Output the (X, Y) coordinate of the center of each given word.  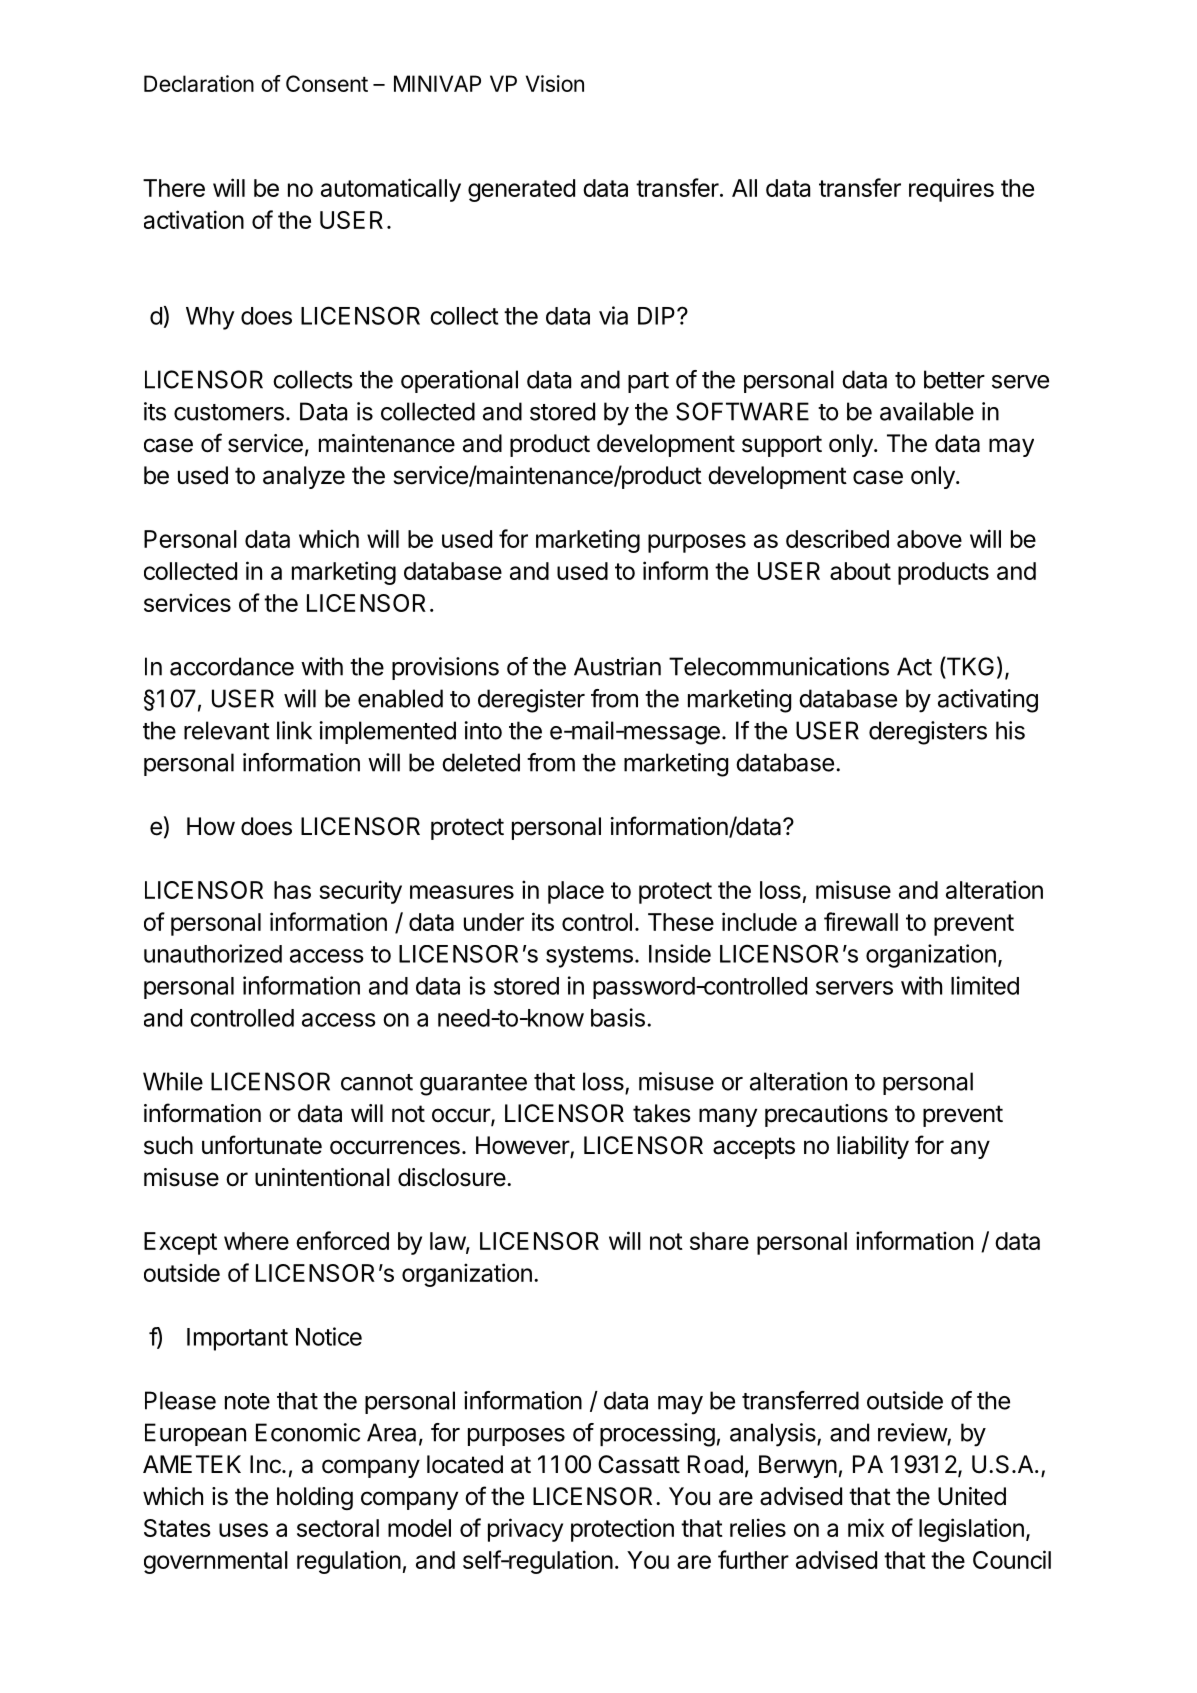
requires (951, 190)
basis (618, 1017)
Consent (327, 83)
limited (985, 985)
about (860, 571)
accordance (232, 666)
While (173, 1081)
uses (243, 1530)
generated (521, 190)
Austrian (617, 666)
